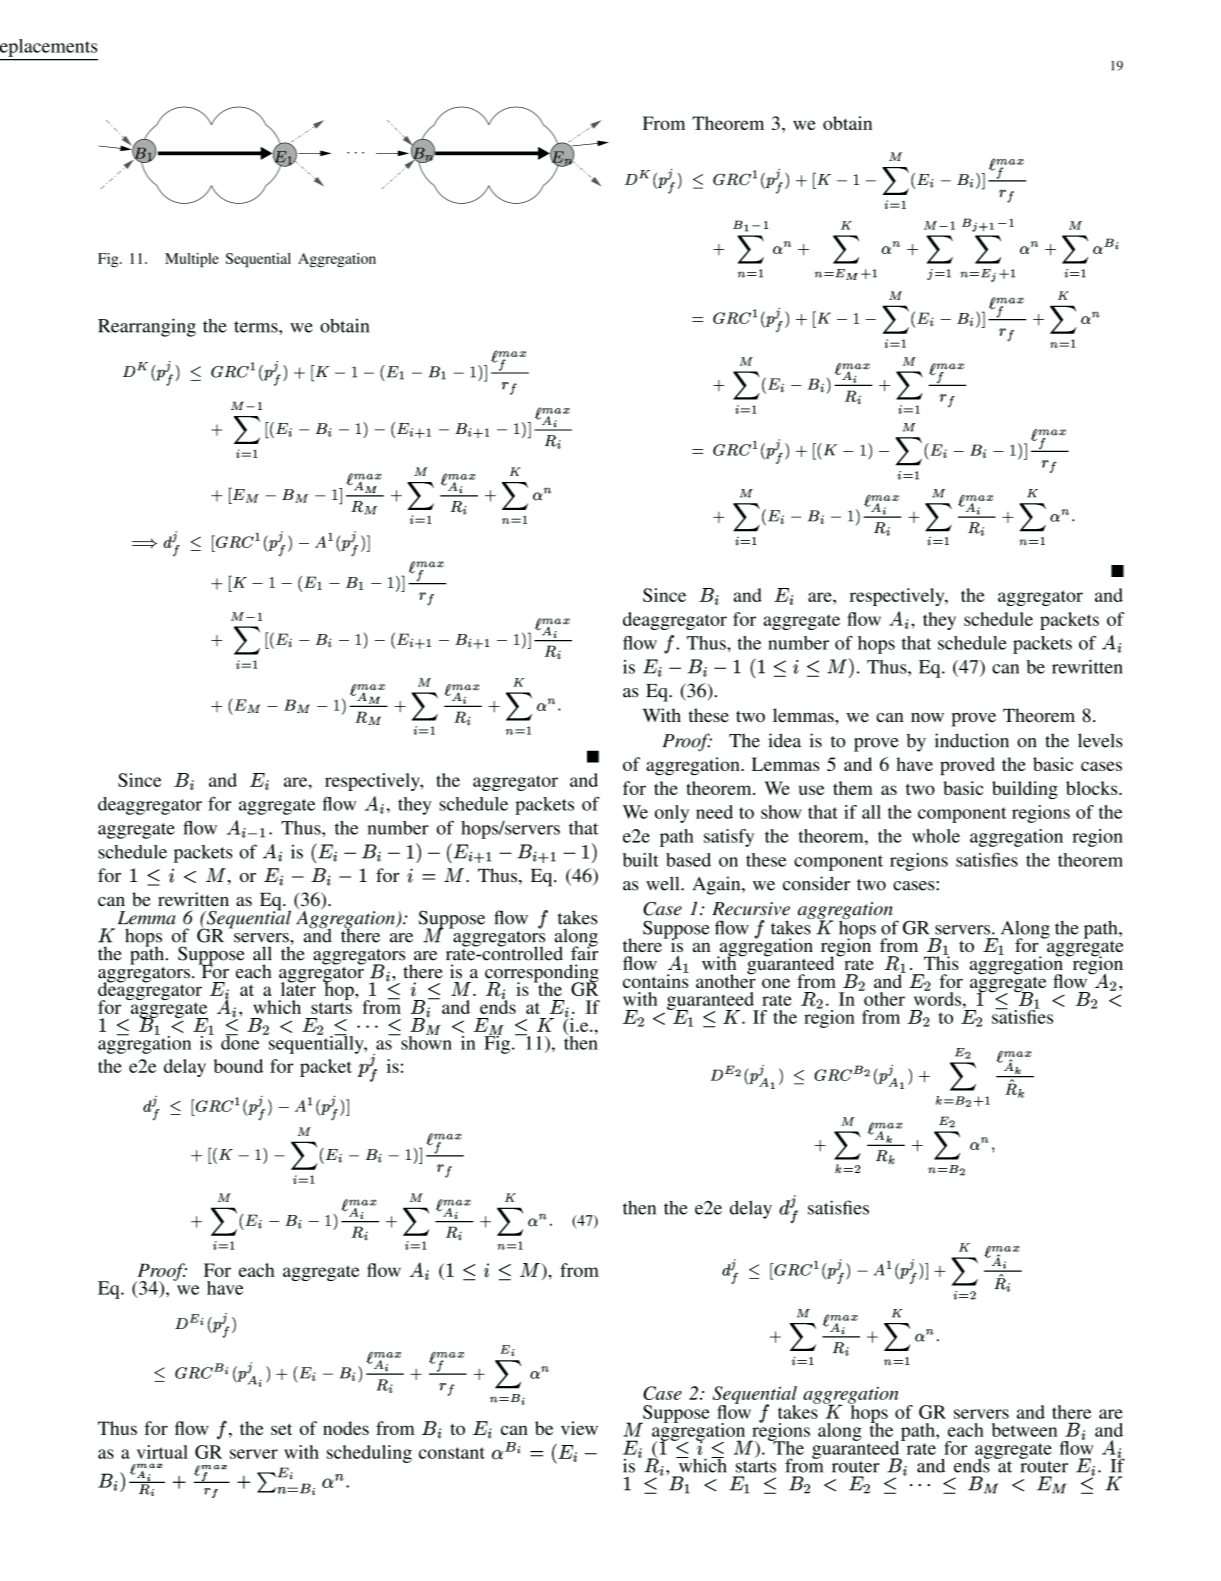 This screenshot has height=1581, width=1221. What do you see at coordinates (281, 1429) in the screenshot?
I see `set` at bounding box center [281, 1429].
